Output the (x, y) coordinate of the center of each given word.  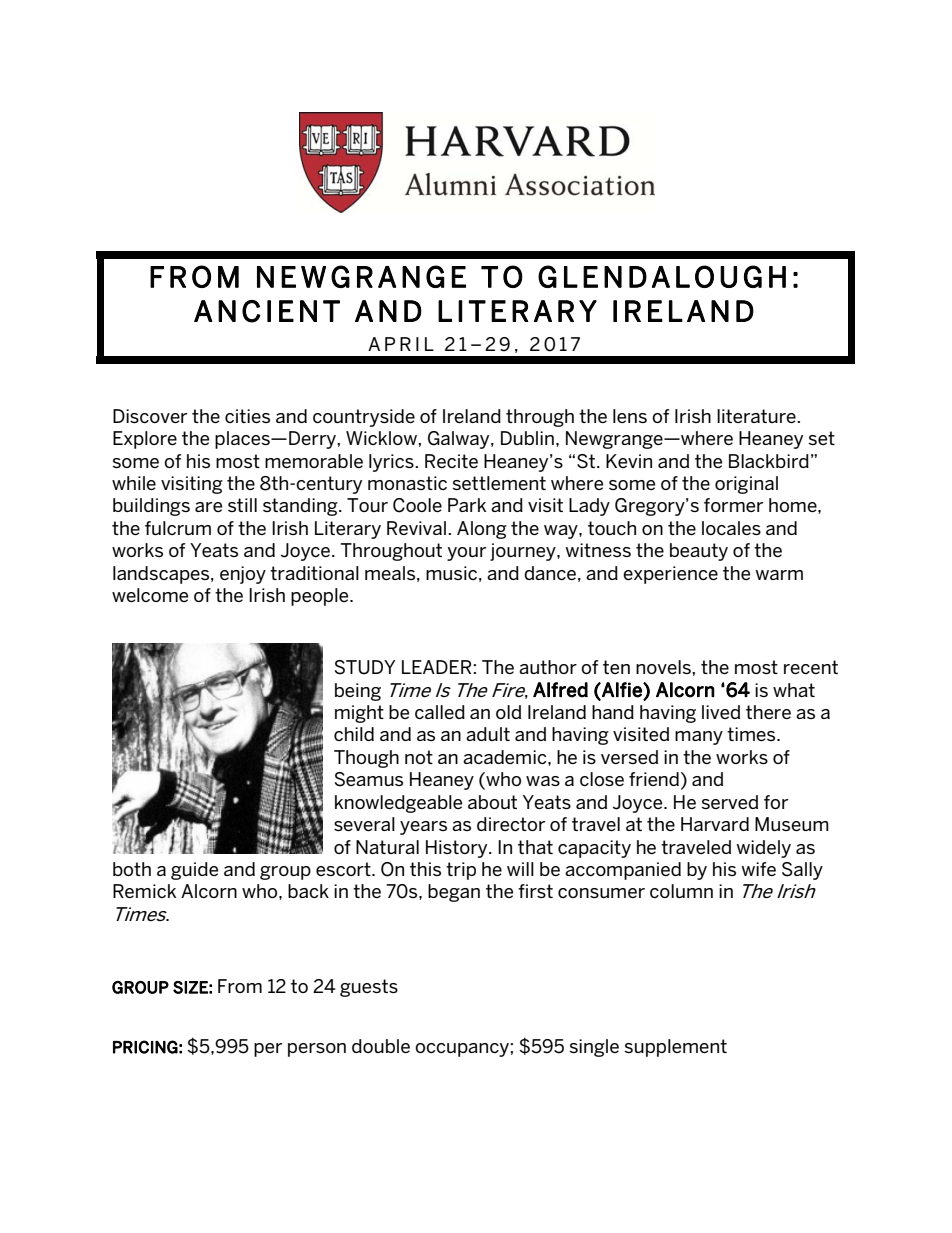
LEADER (436, 667)
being (358, 692)
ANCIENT (267, 311)
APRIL (401, 344)
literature (757, 416)
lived (721, 712)
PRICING (145, 1047)
